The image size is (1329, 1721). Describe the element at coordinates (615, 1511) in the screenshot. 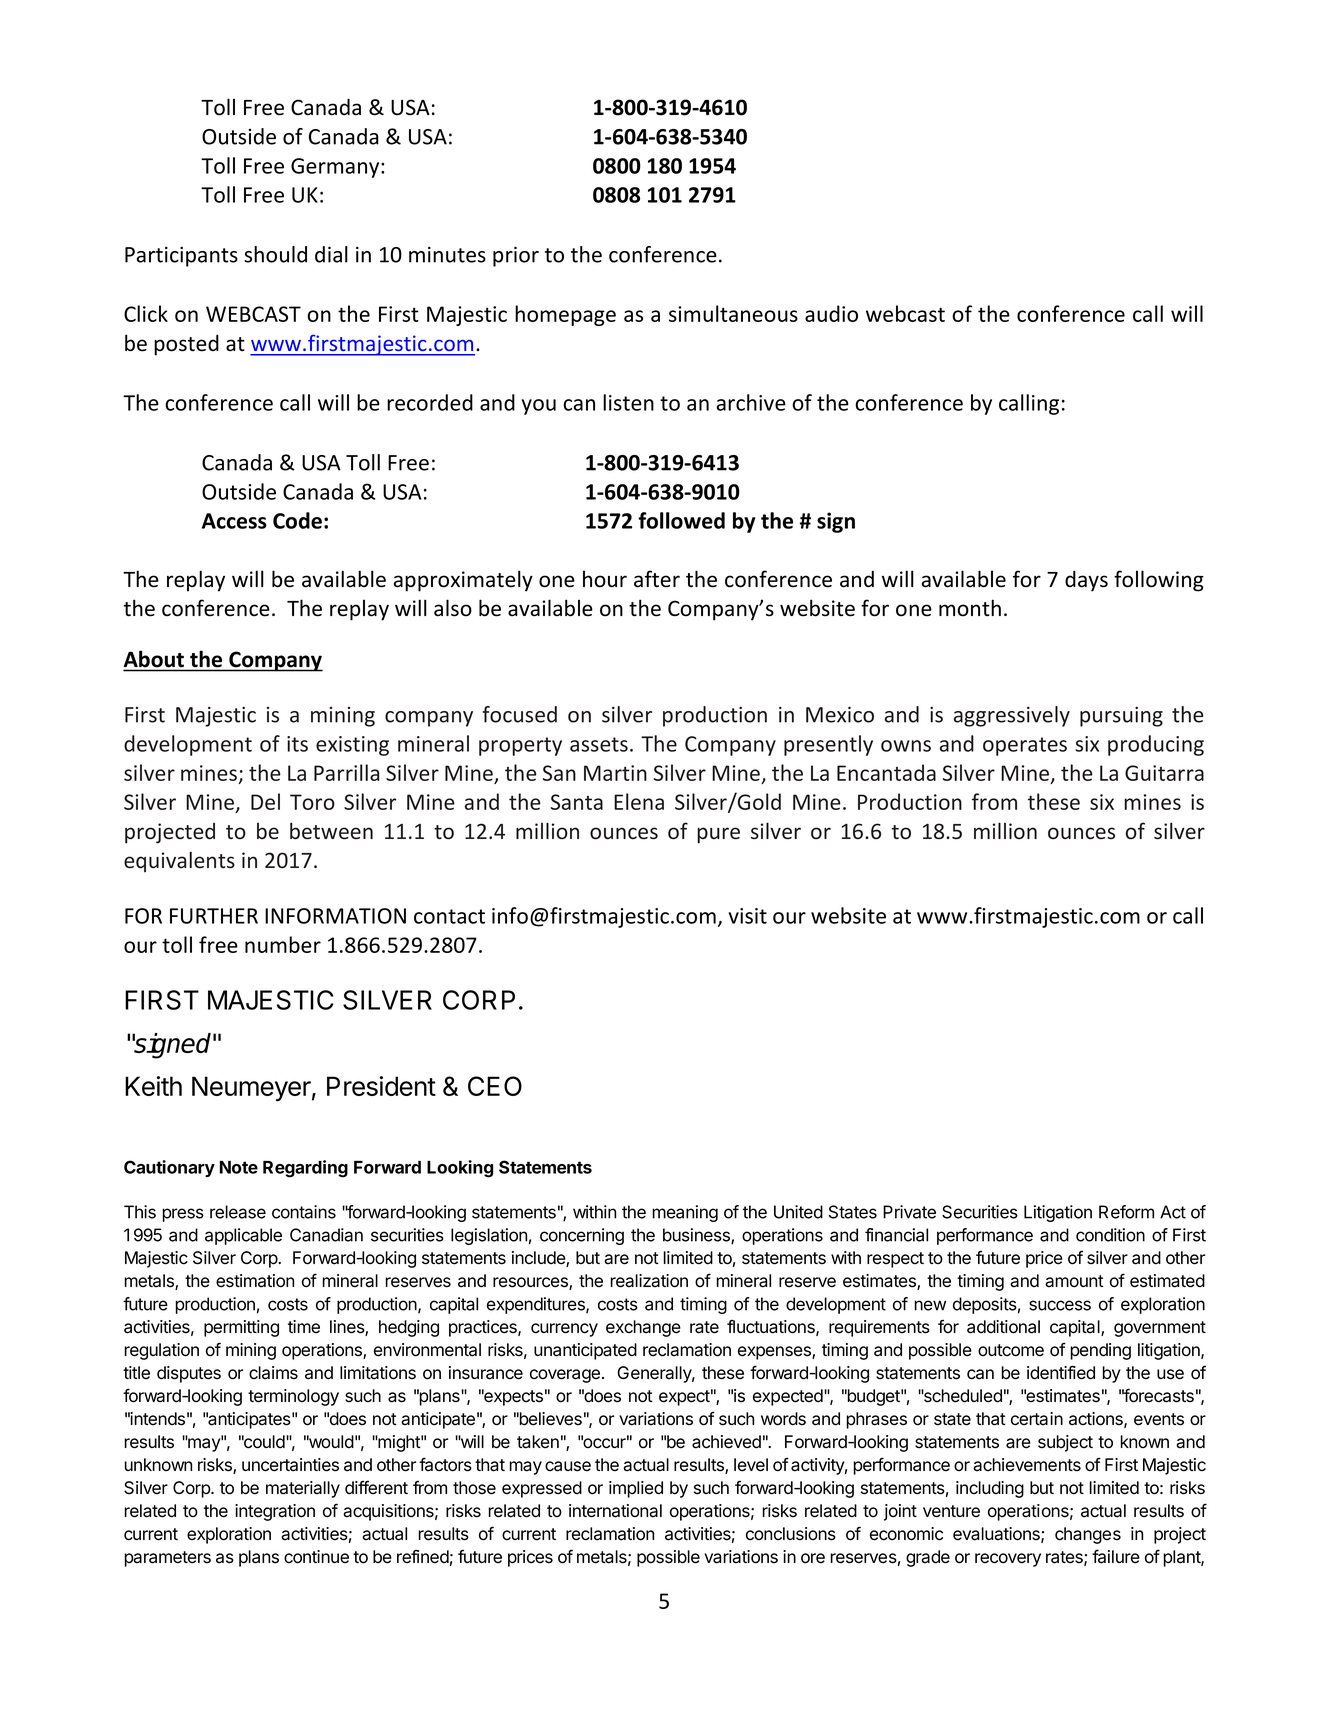

I see `international` at that location.
